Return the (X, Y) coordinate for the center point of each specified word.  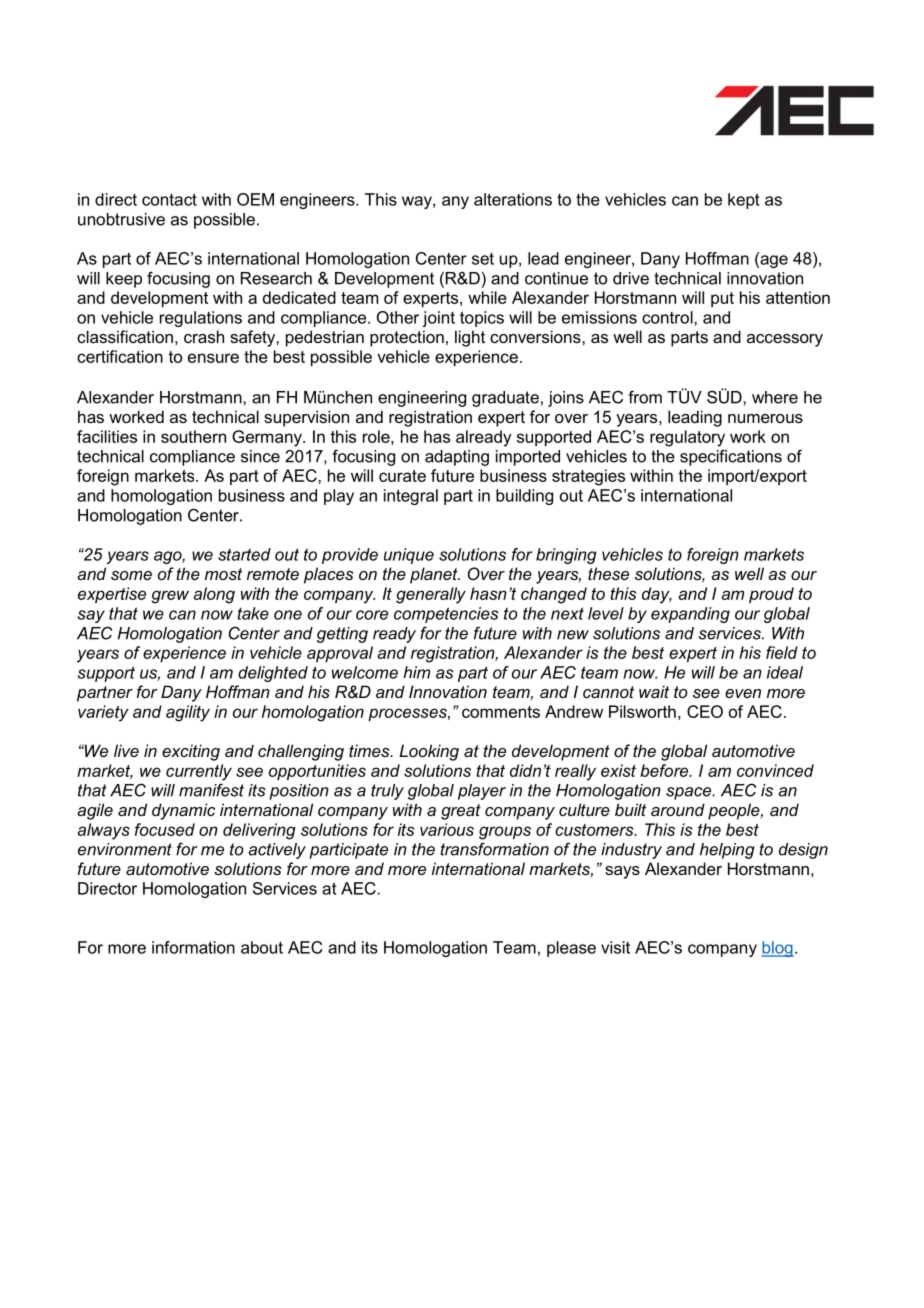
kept (744, 201)
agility (188, 713)
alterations (513, 199)
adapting (457, 458)
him (416, 672)
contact (169, 199)
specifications (731, 457)
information (193, 947)
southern (193, 436)
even (743, 693)
